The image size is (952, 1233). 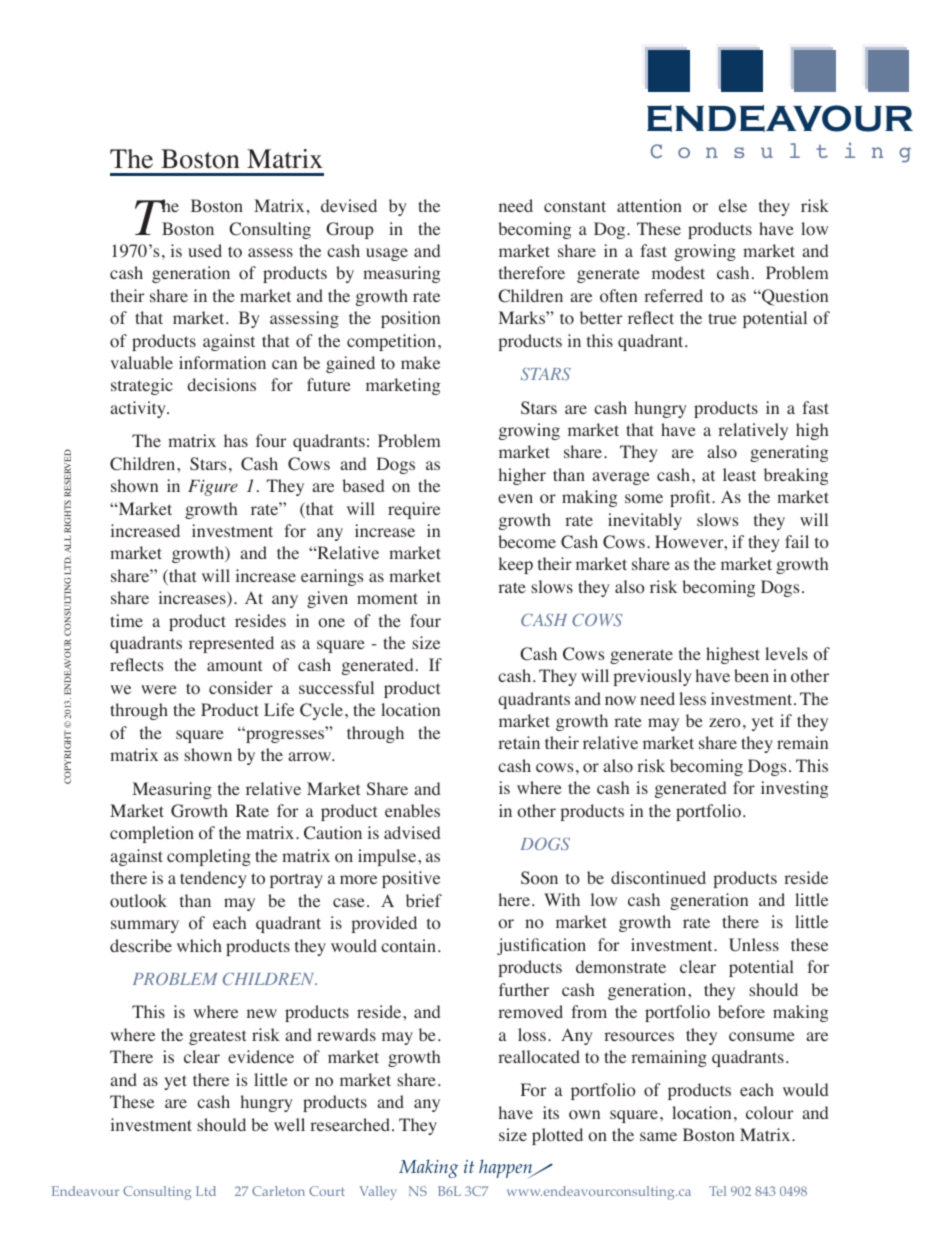 I want to click on discontinued, so click(x=658, y=878).
